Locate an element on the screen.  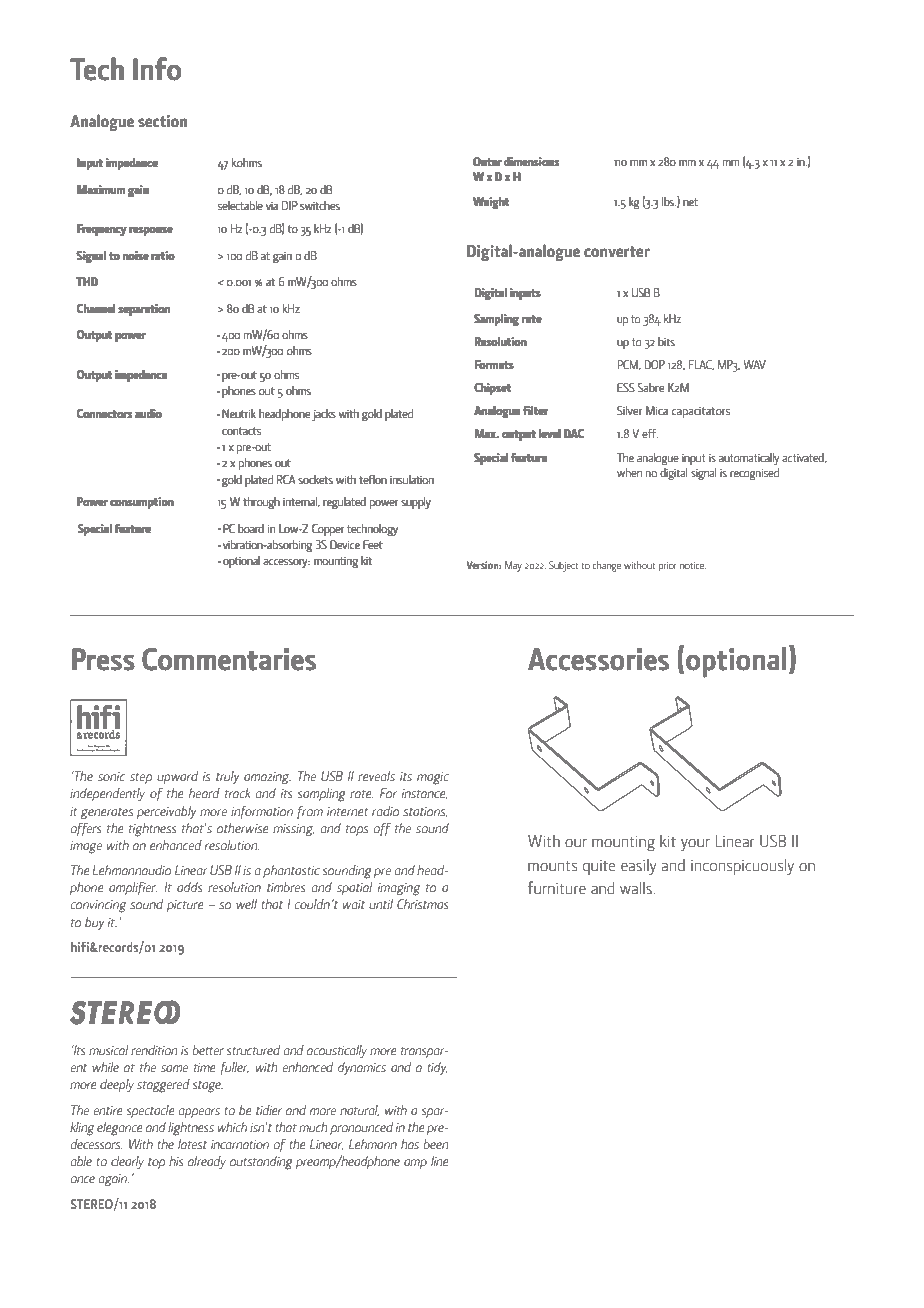
stations is located at coordinates (425, 812).
